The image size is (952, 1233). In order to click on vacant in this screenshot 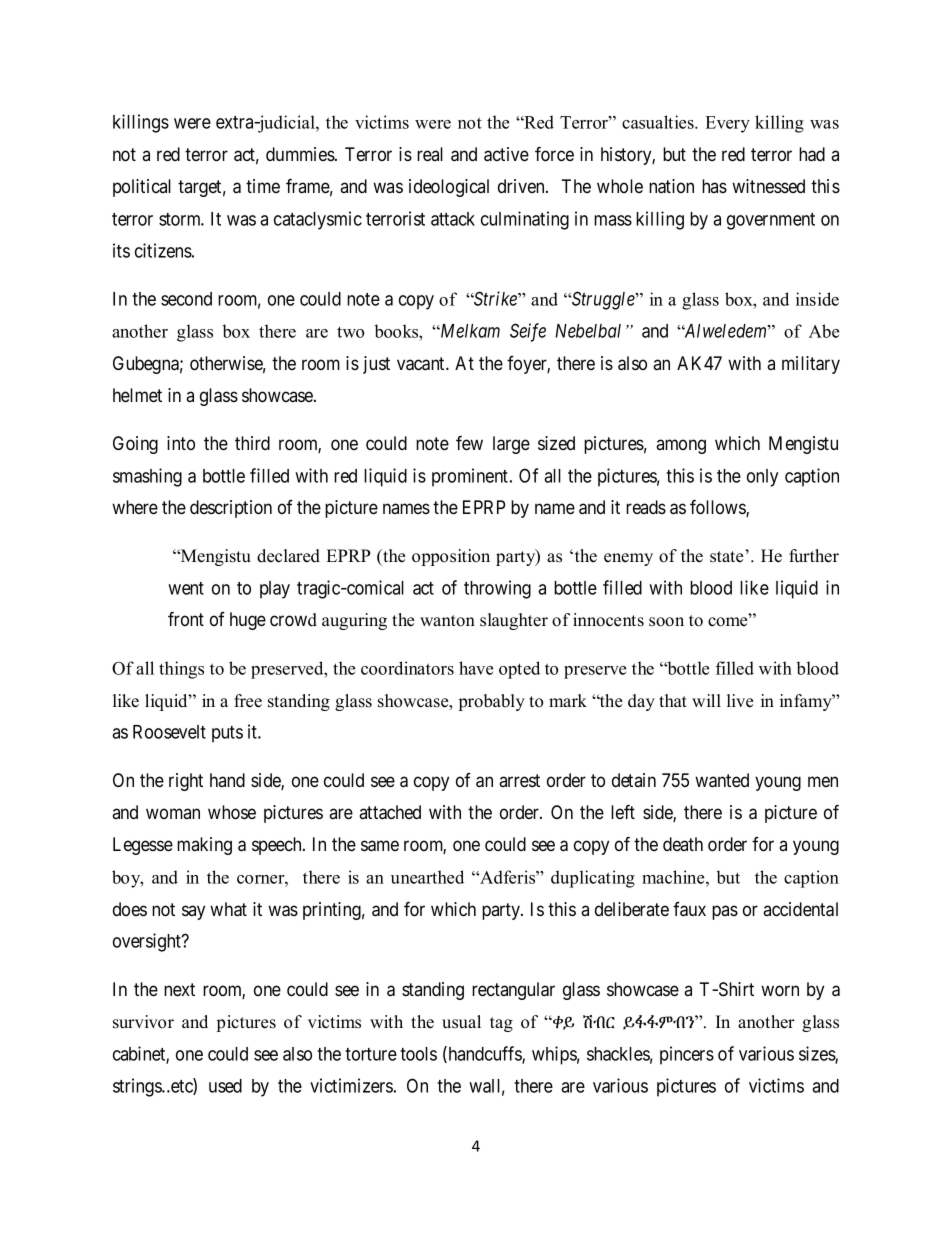, I will do `click(422, 364)`.
